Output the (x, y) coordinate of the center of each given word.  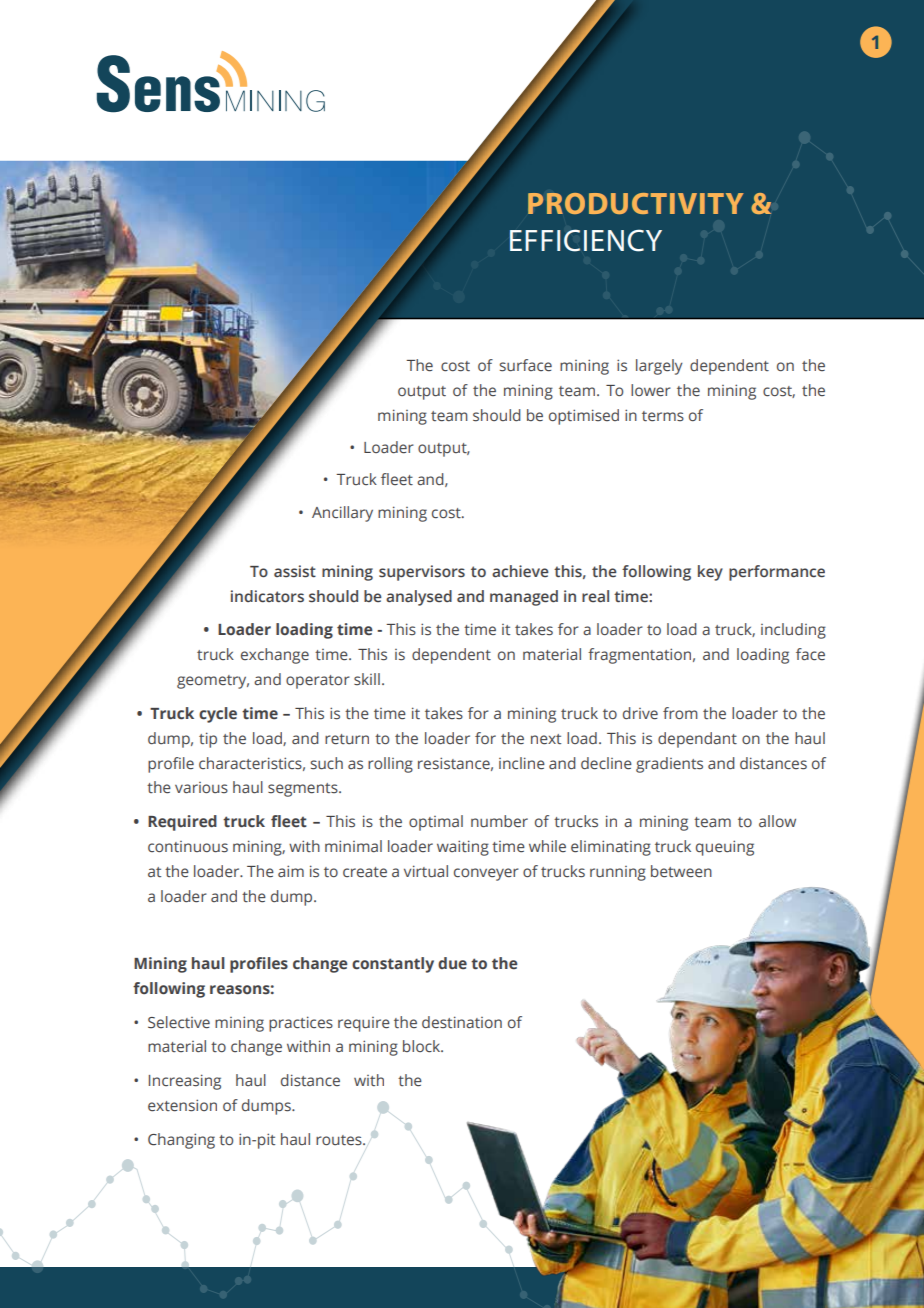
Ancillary (342, 514)
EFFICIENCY (586, 240)
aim (291, 871)
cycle (218, 715)
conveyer (486, 874)
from (680, 713)
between (681, 871)
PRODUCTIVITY (636, 203)
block (423, 1046)
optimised (584, 417)
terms (663, 416)
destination (462, 1022)
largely (659, 367)
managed (524, 598)
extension (182, 1105)
